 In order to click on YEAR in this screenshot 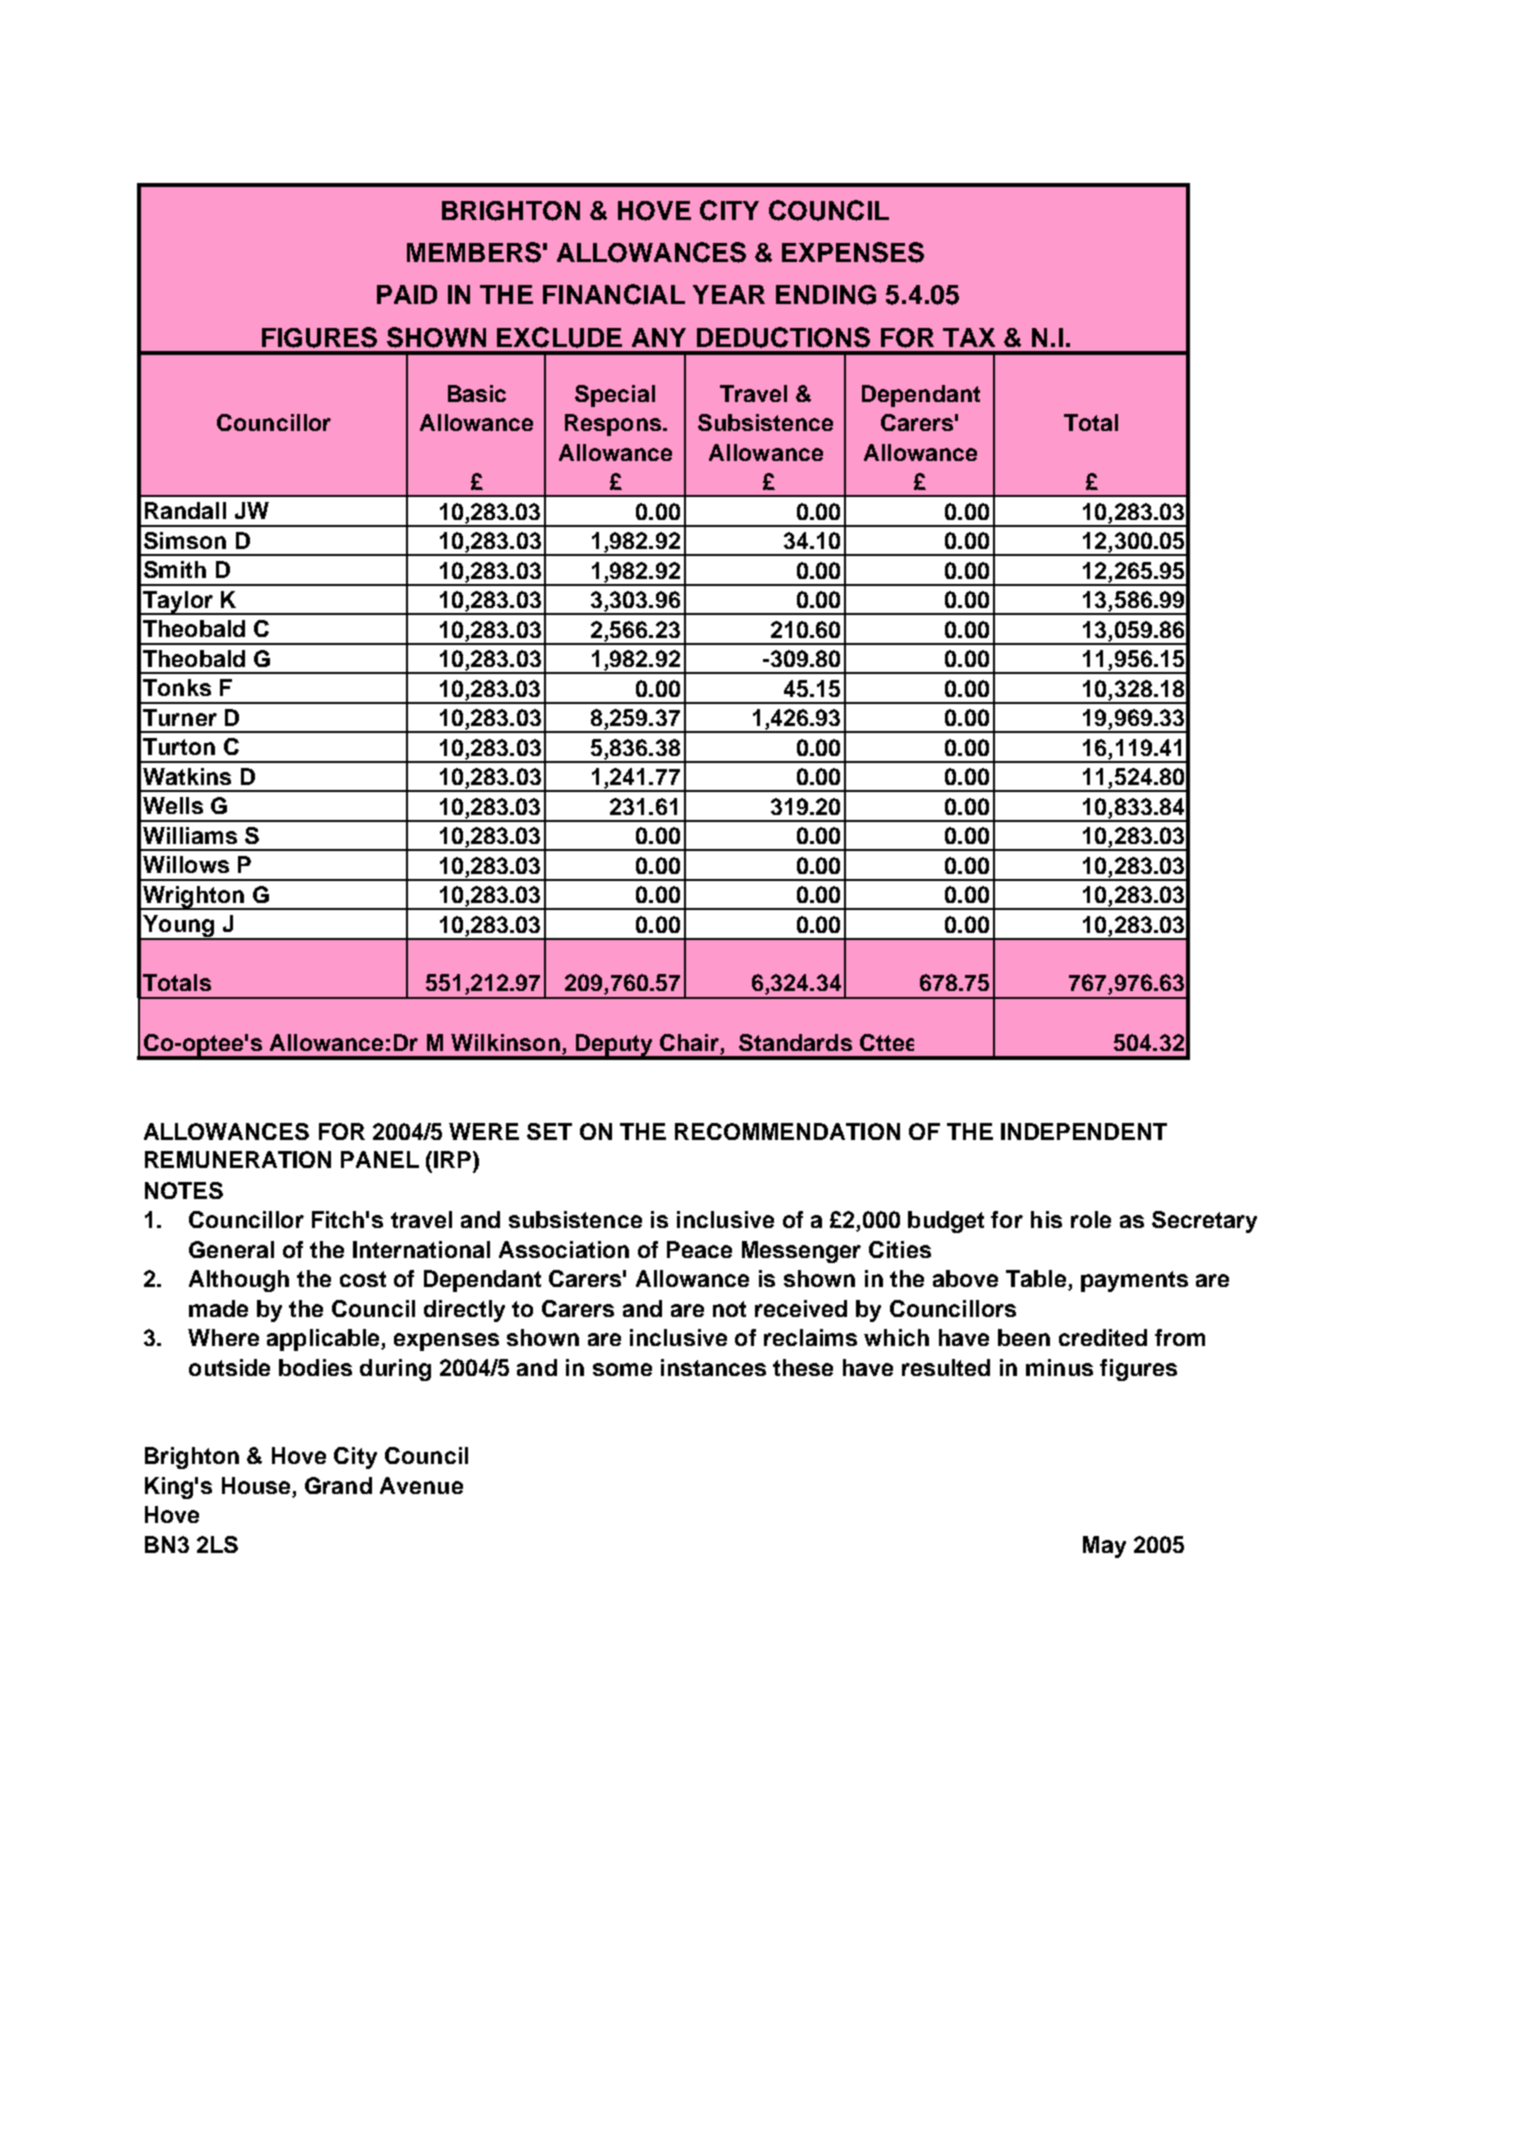, I will do `click(729, 294)`.
